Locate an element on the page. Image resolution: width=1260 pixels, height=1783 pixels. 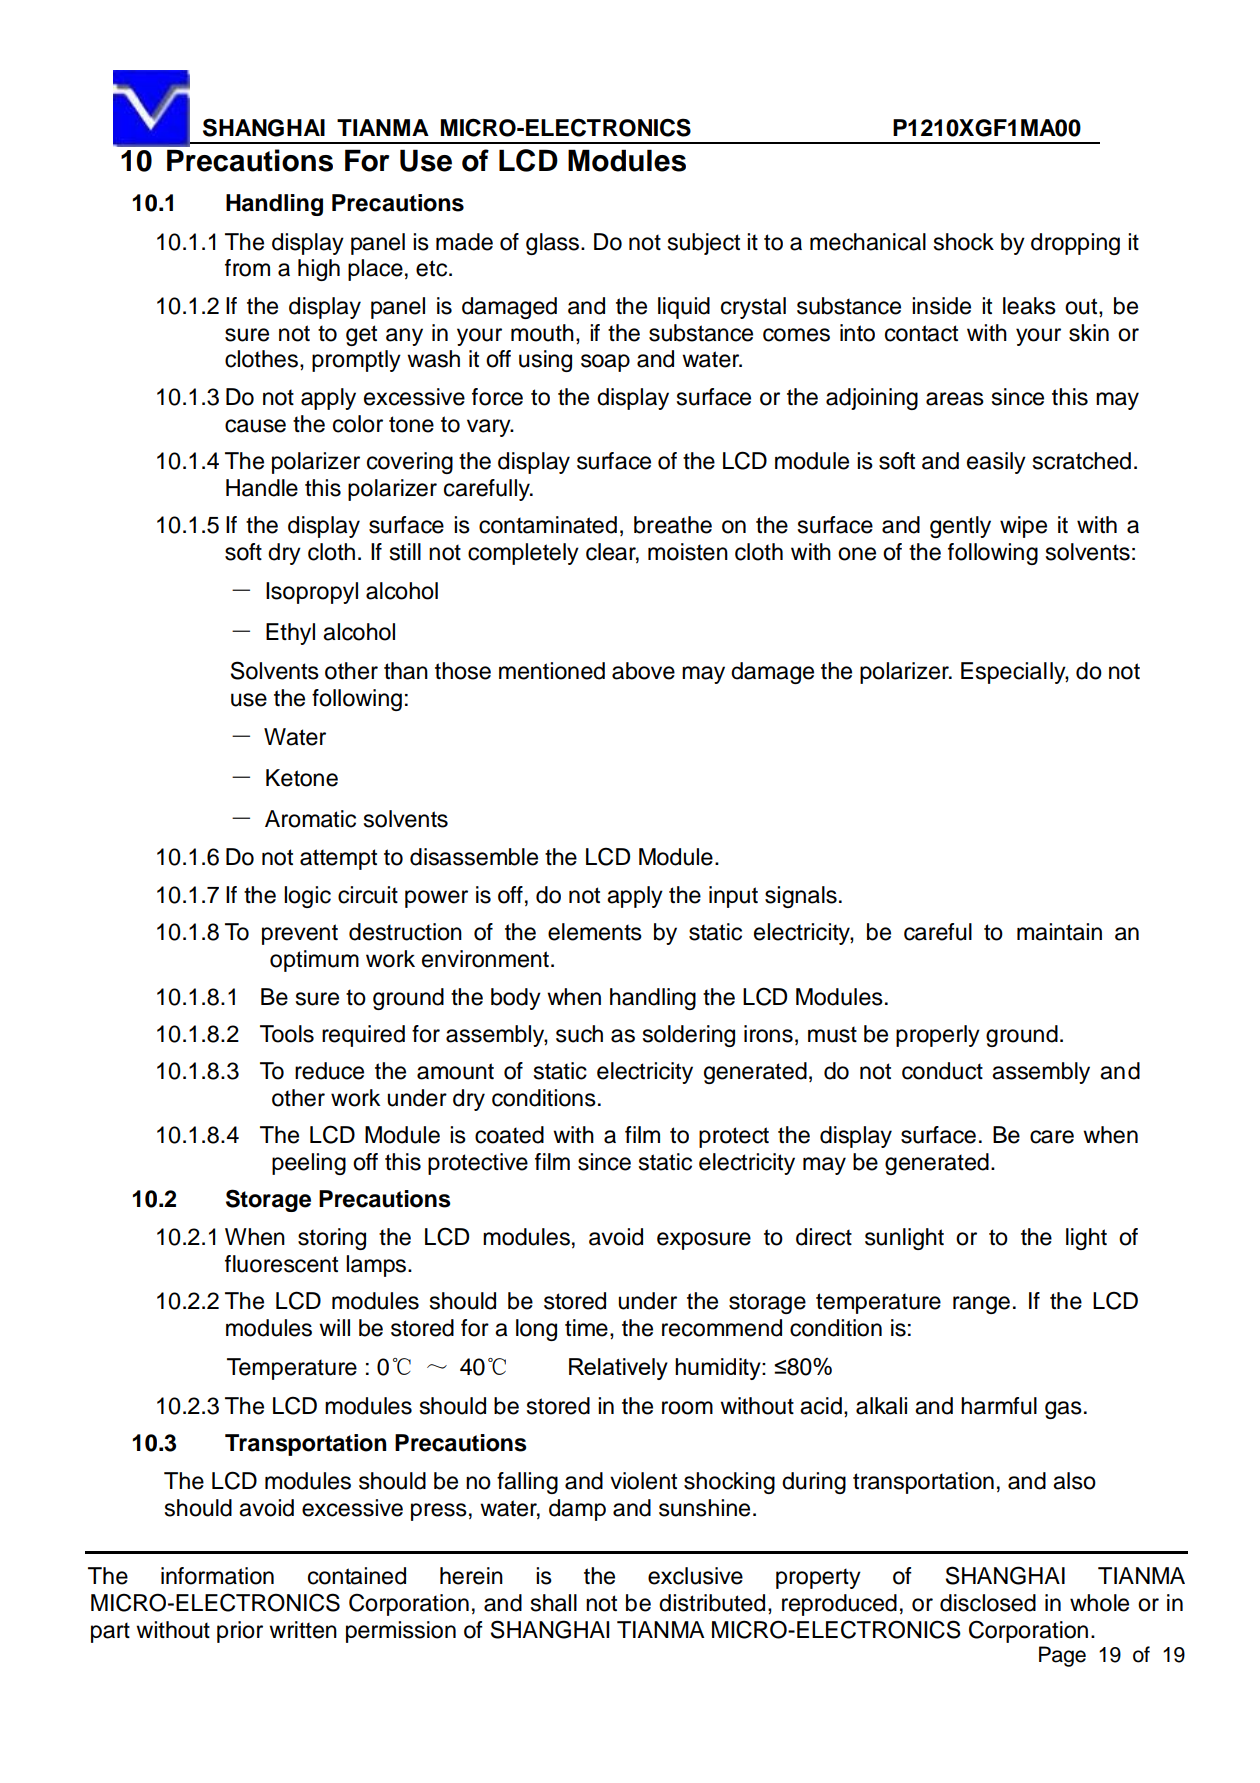
prior is located at coordinates (240, 1632).
